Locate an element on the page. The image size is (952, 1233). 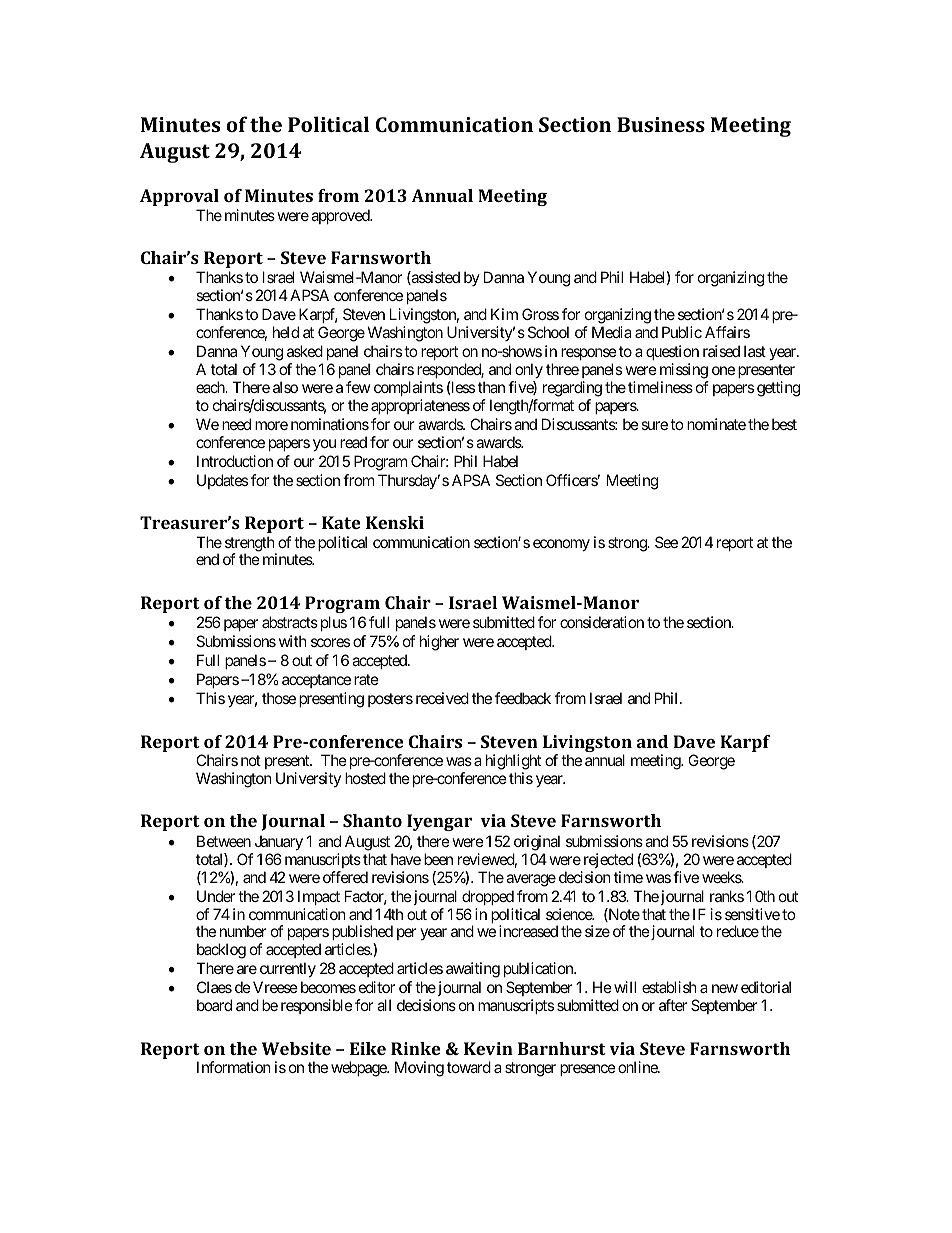
sensitive is located at coordinates (752, 914).
